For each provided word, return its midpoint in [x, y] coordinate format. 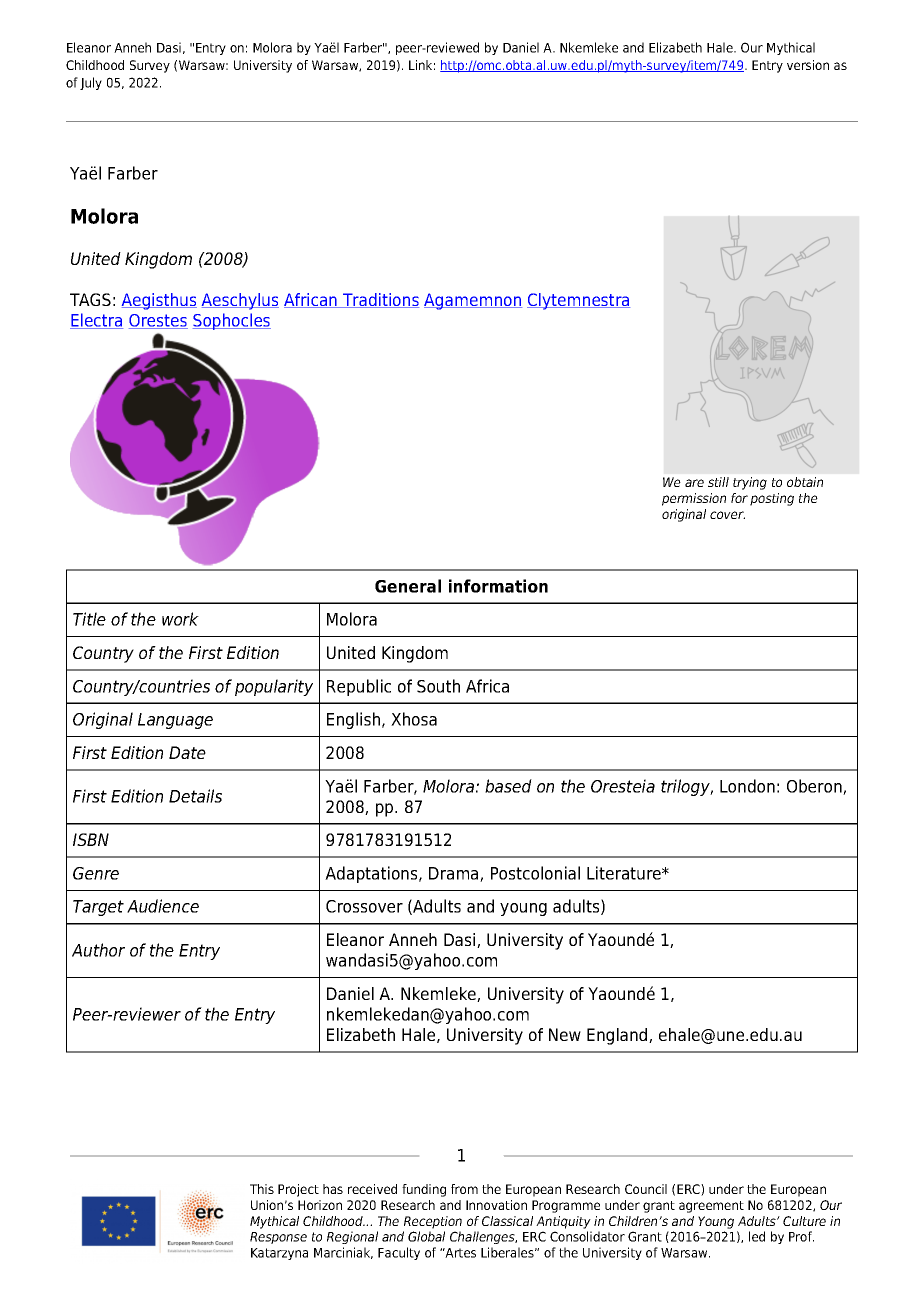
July [91, 83]
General [408, 586]
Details [195, 796]
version [808, 65]
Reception [433, 1222]
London [747, 786]
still [718, 482]
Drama [455, 874]
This [262, 1189]
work [180, 619]
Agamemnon [473, 301]
